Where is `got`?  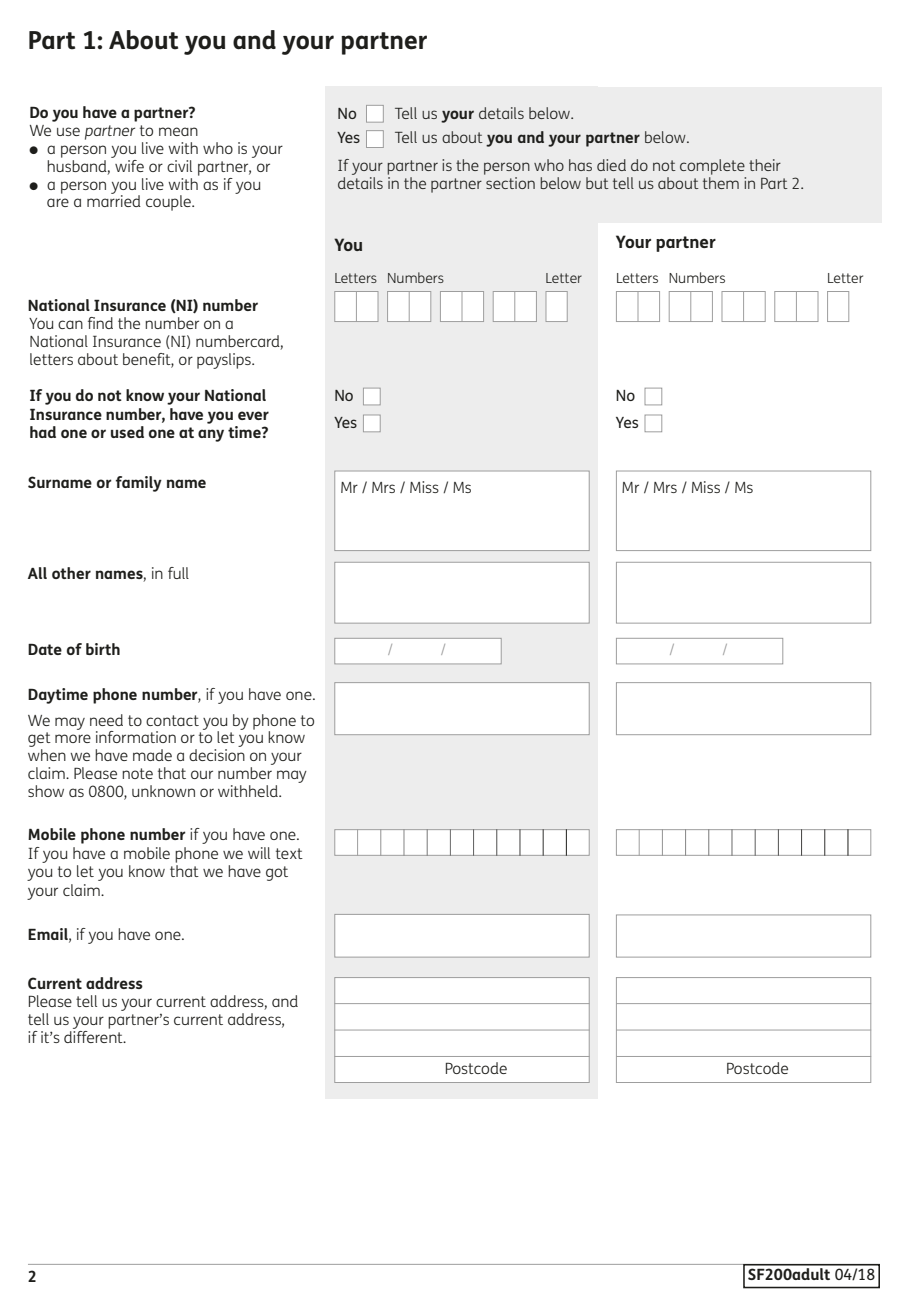 got is located at coordinates (277, 873).
